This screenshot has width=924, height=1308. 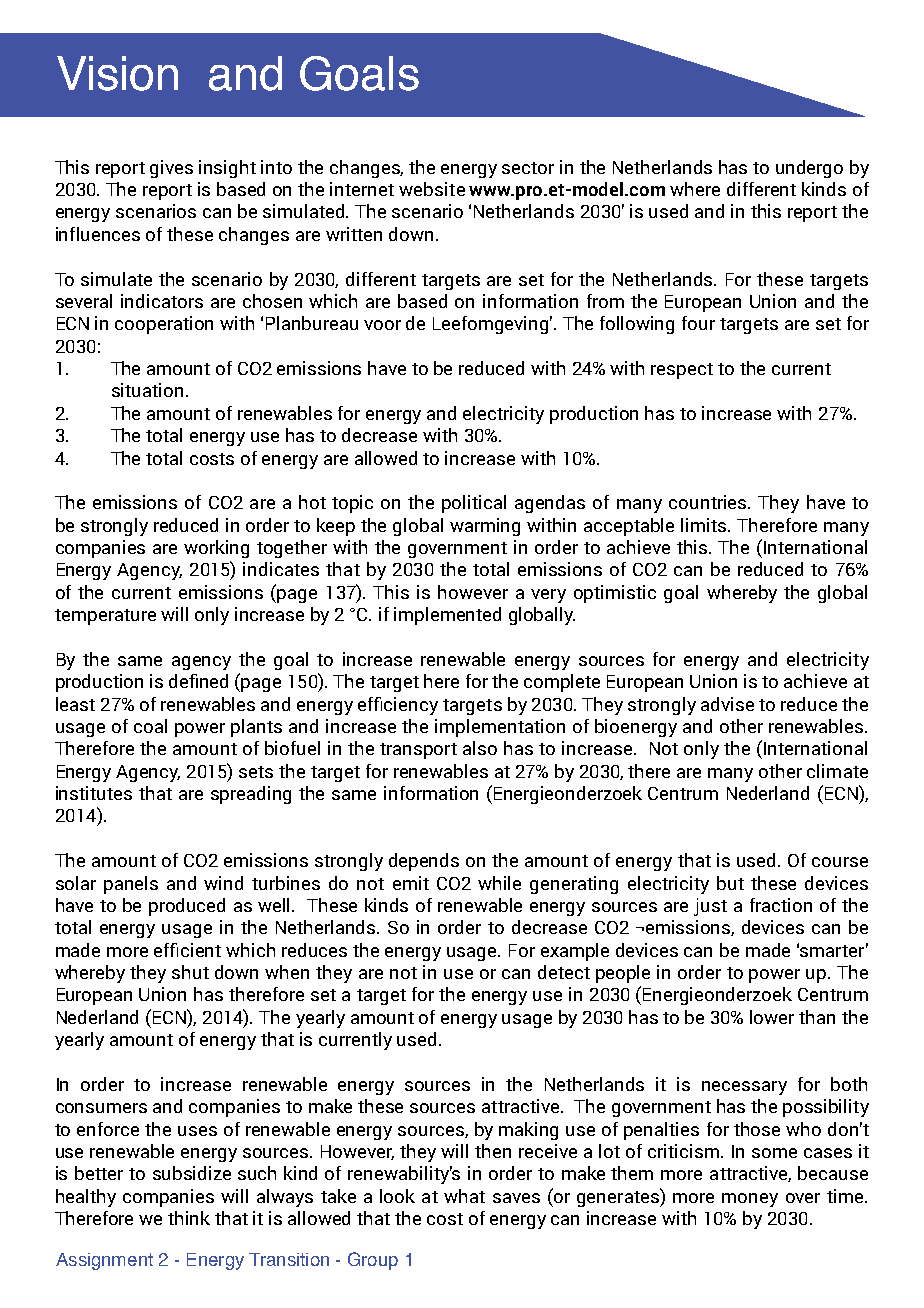 I want to click on think, so click(x=189, y=1218).
